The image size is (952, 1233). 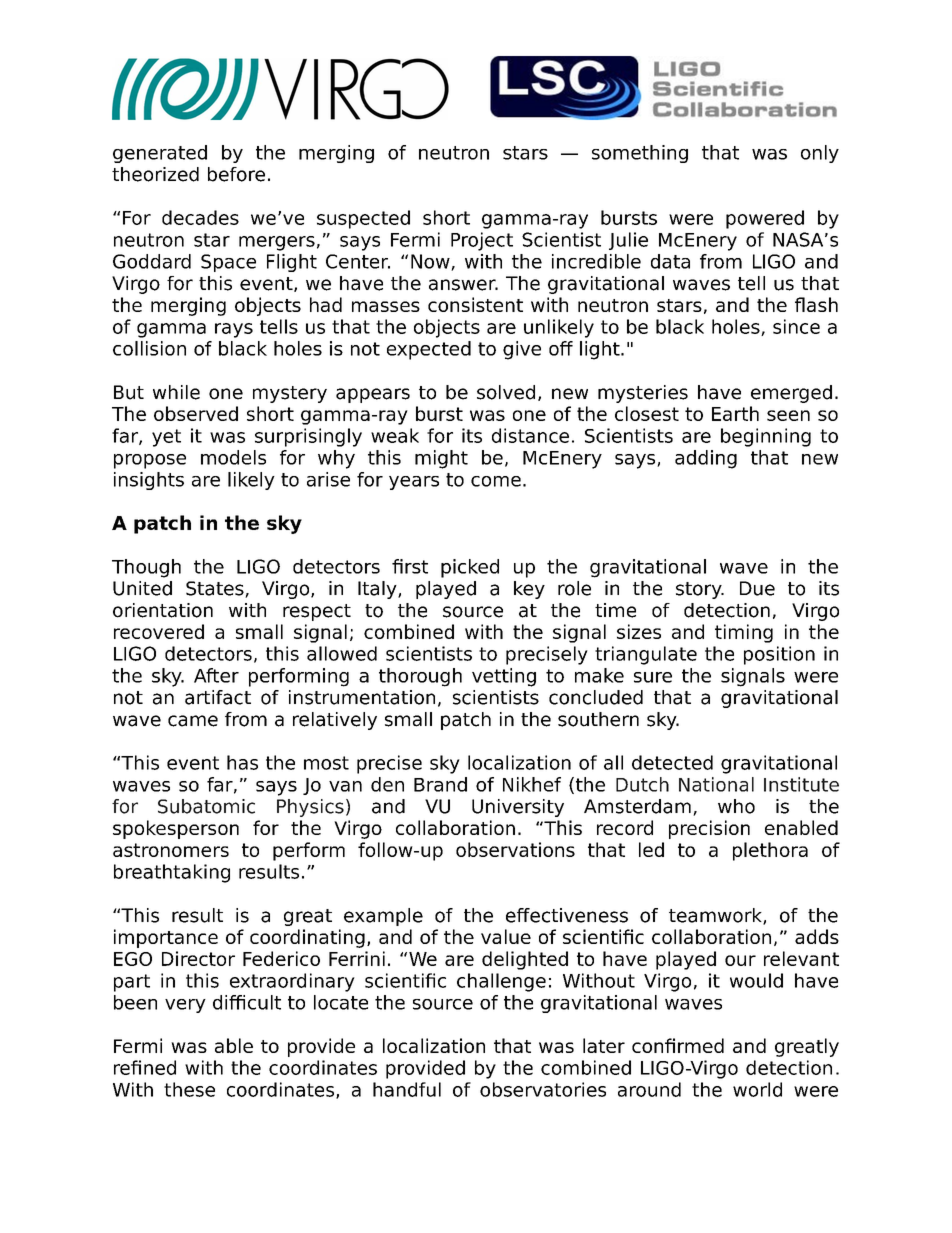 I want to click on States, so click(x=216, y=589).
